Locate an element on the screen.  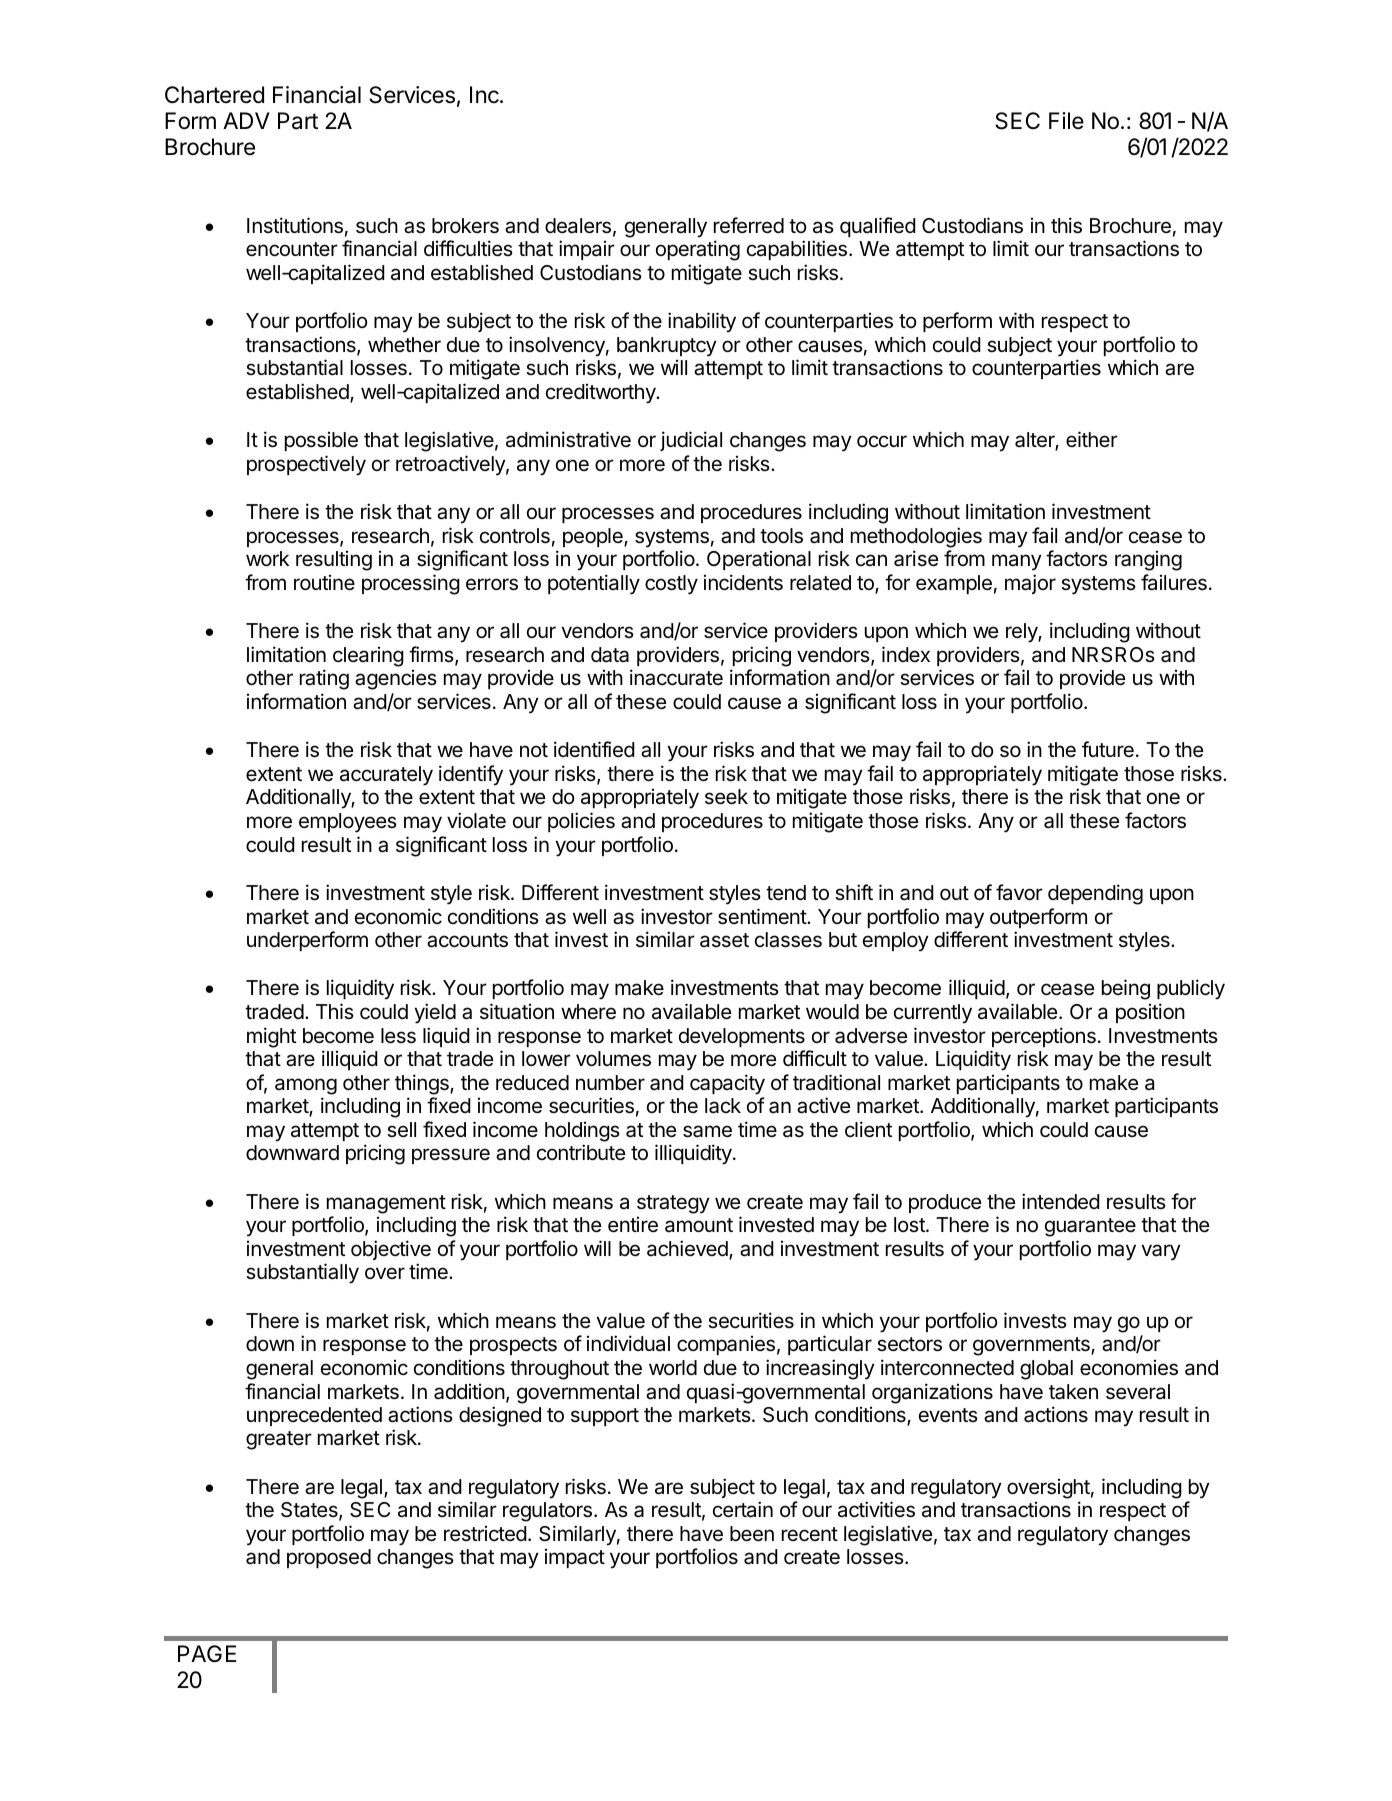
inaccurate is located at coordinates (676, 677).
